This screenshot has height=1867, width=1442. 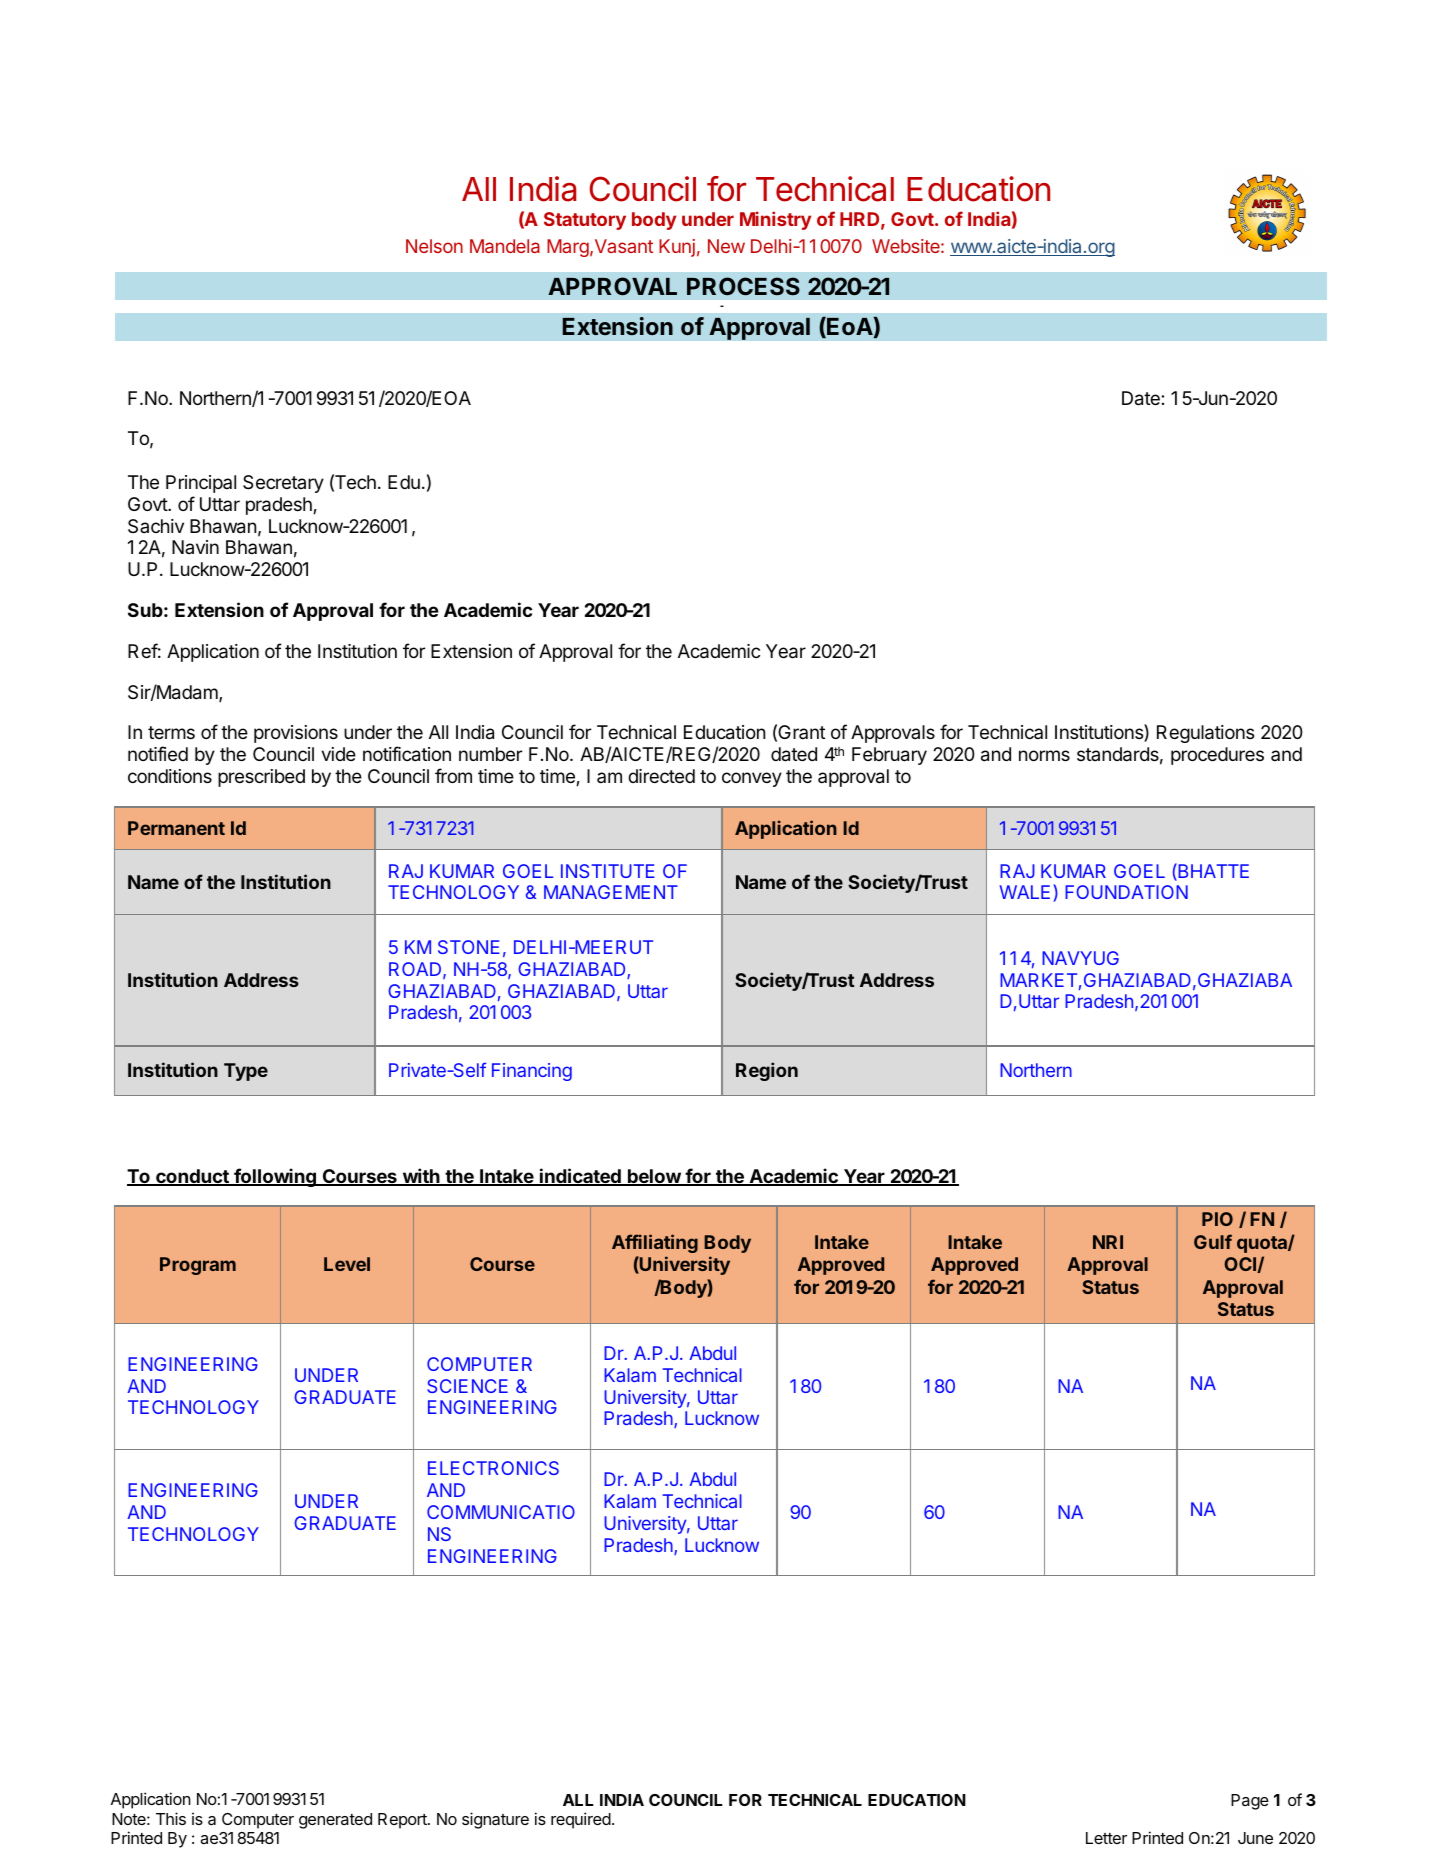 I want to click on directed, so click(x=661, y=776).
